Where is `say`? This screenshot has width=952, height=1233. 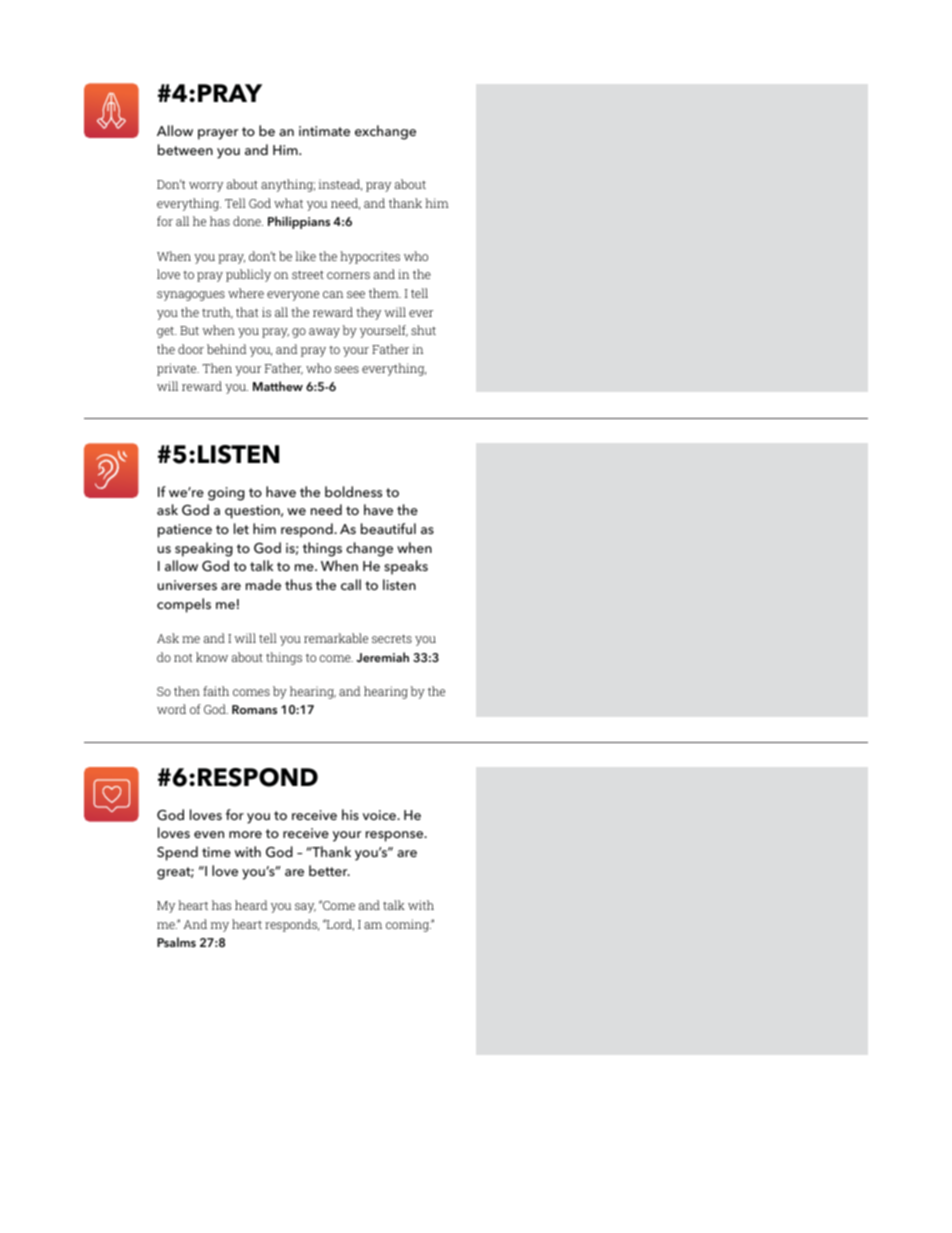 say is located at coordinates (305, 908).
